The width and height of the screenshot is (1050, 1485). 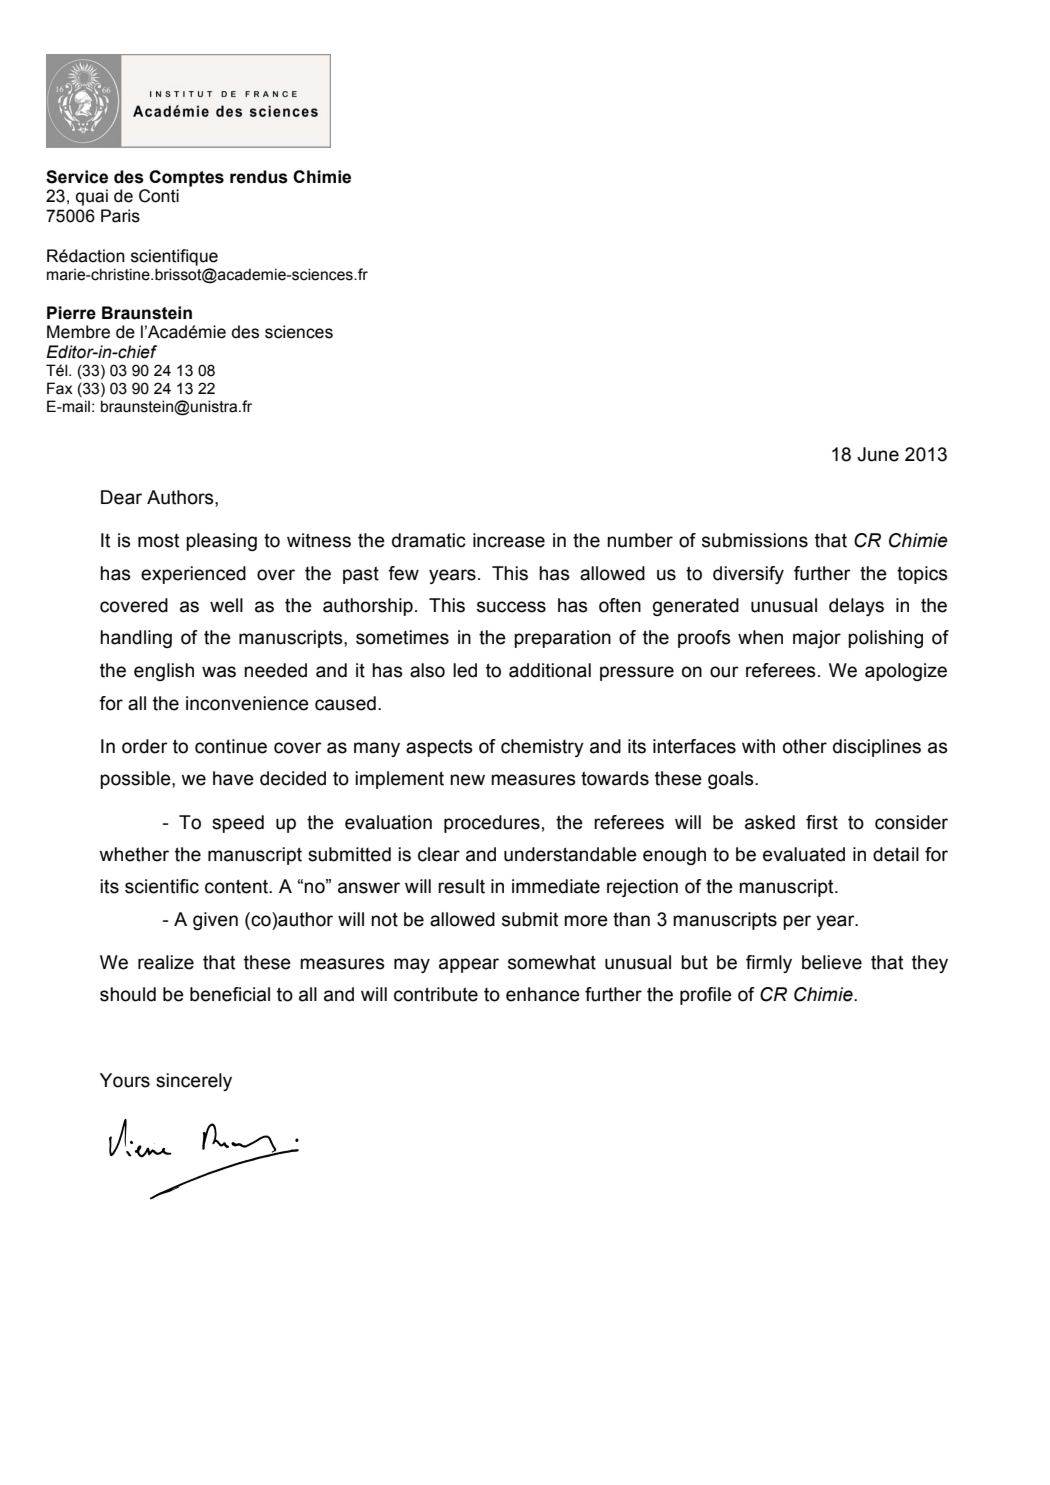 I want to click on June, so click(x=878, y=454).
